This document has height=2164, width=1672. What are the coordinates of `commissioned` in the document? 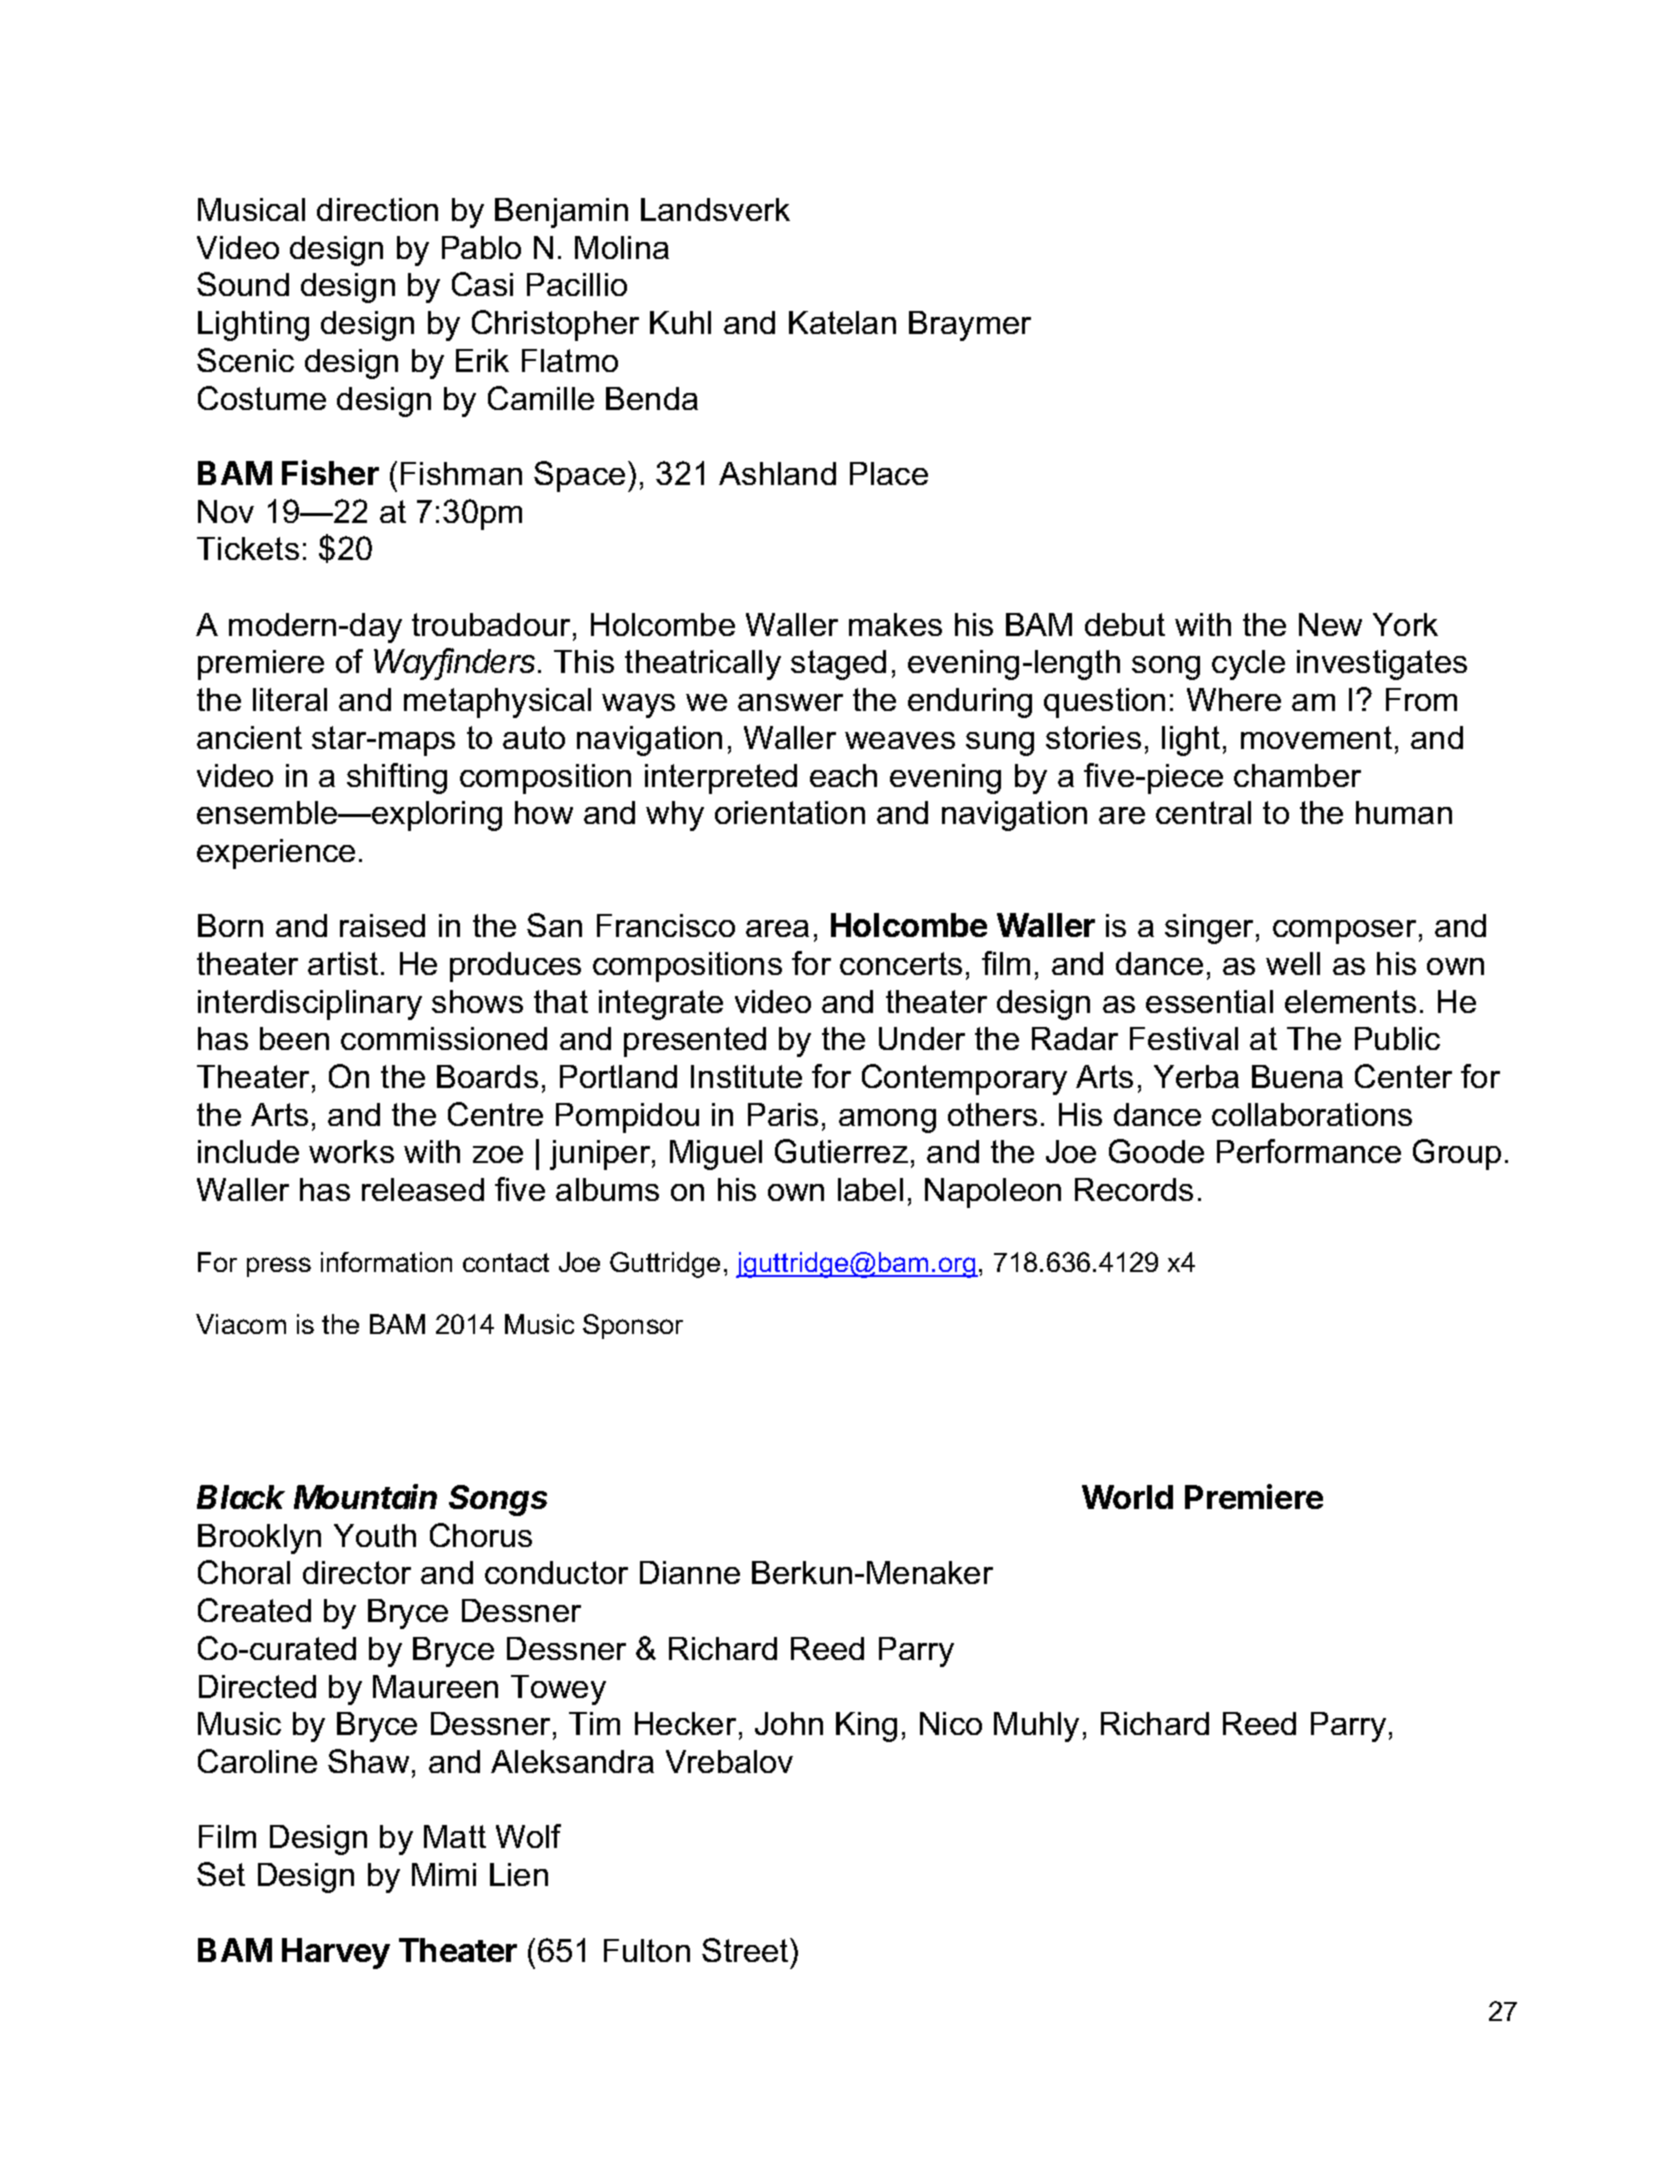 It's located at (444, 1038).
